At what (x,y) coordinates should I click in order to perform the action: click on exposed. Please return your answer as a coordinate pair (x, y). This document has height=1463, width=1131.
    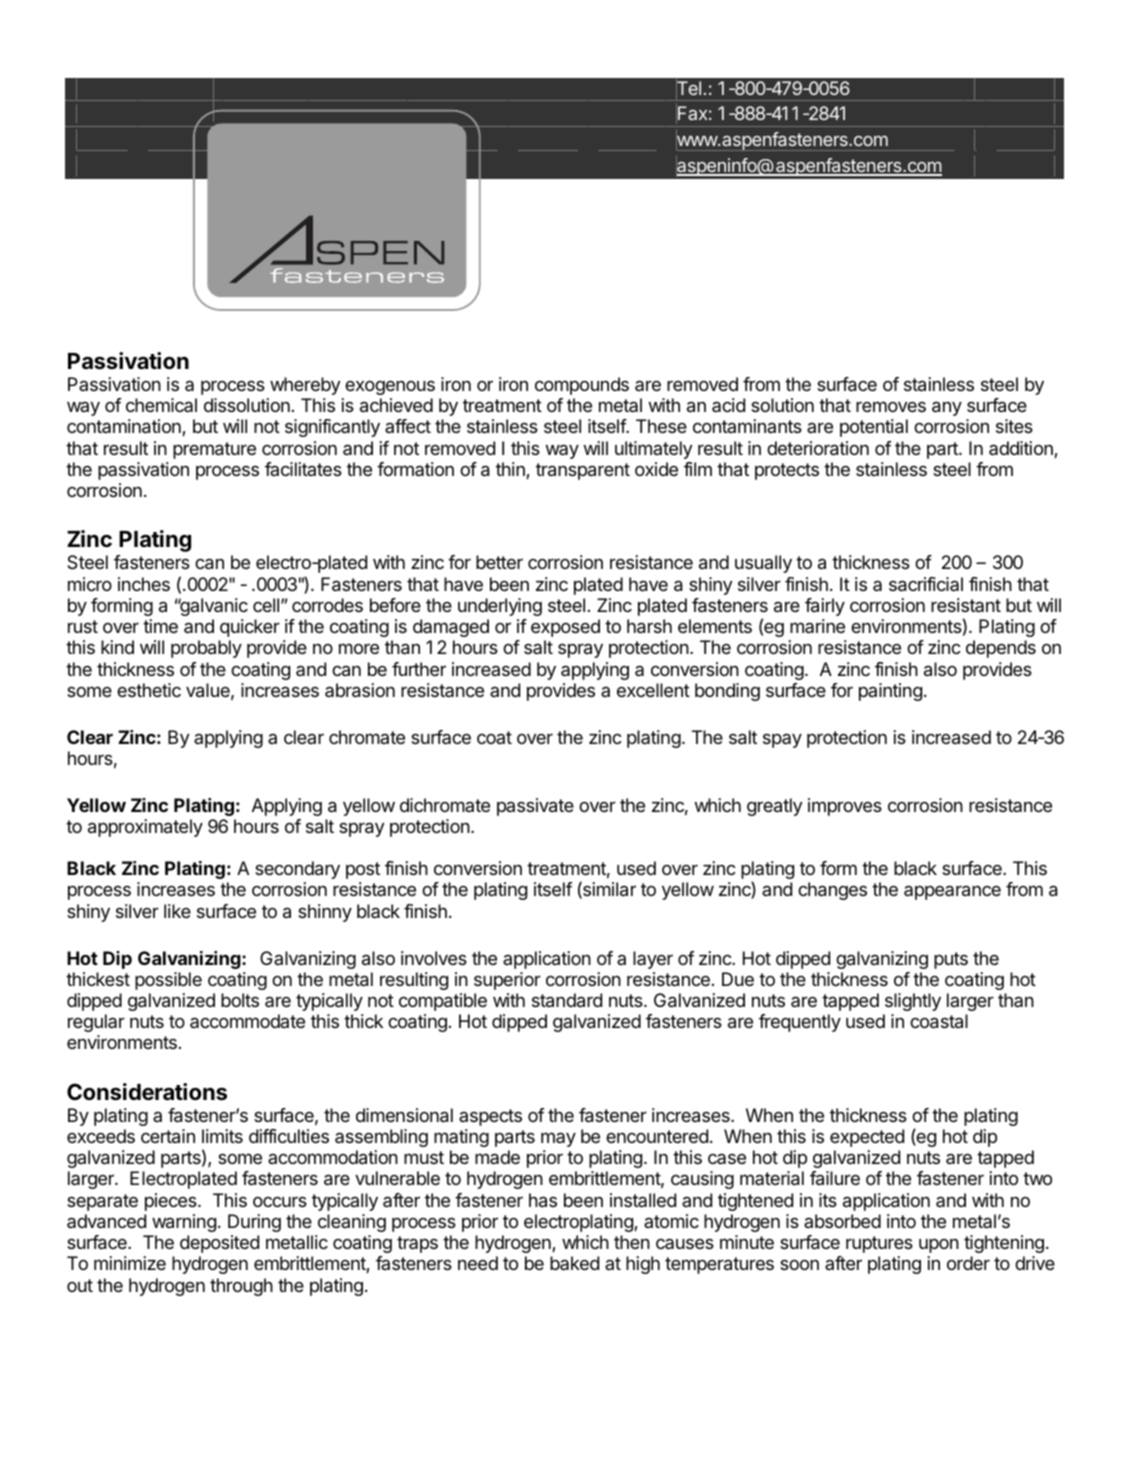
    Looking at the image, I should click on (565, 628).
